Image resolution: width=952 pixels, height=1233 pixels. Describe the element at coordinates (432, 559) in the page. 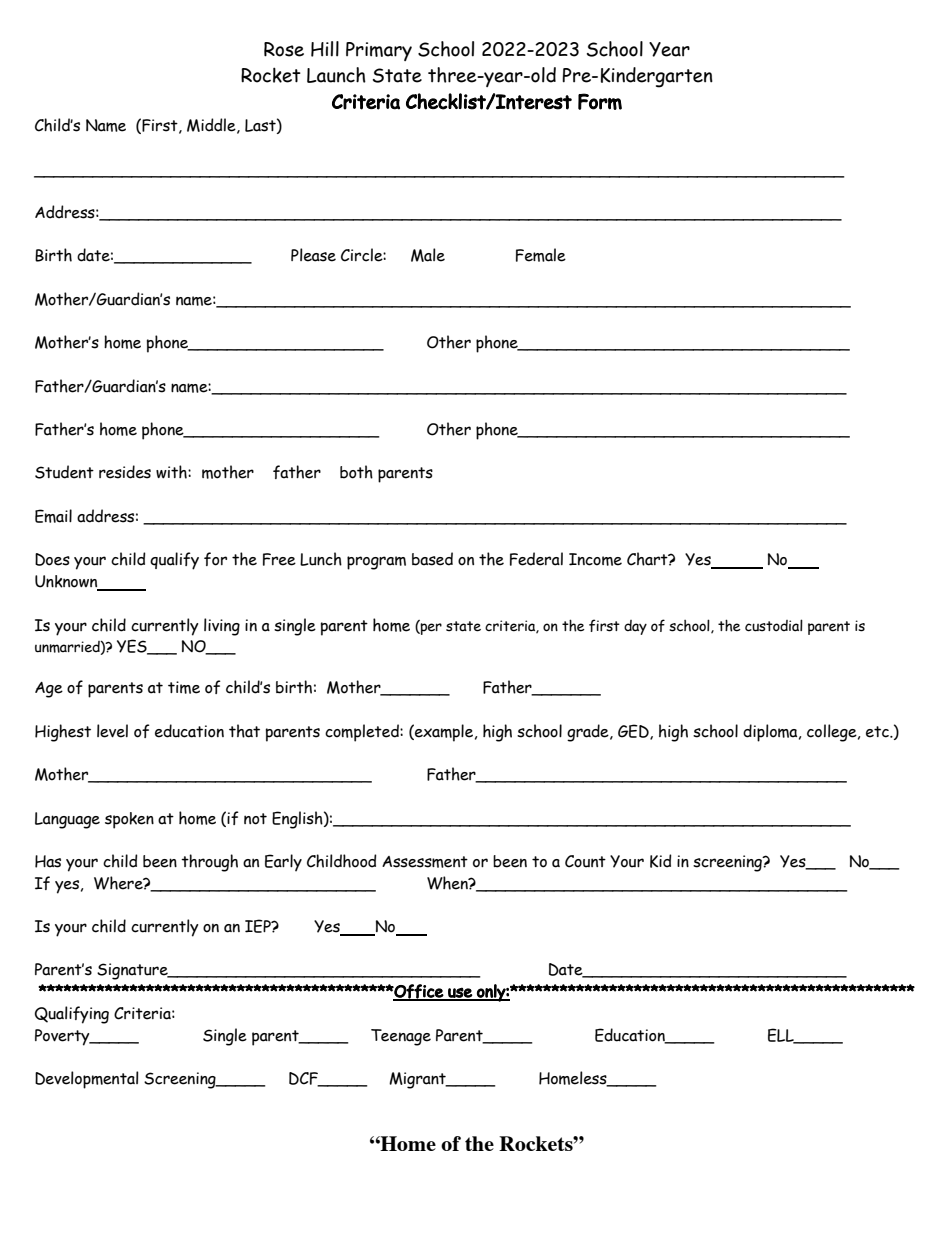

I see `based` at that location.
